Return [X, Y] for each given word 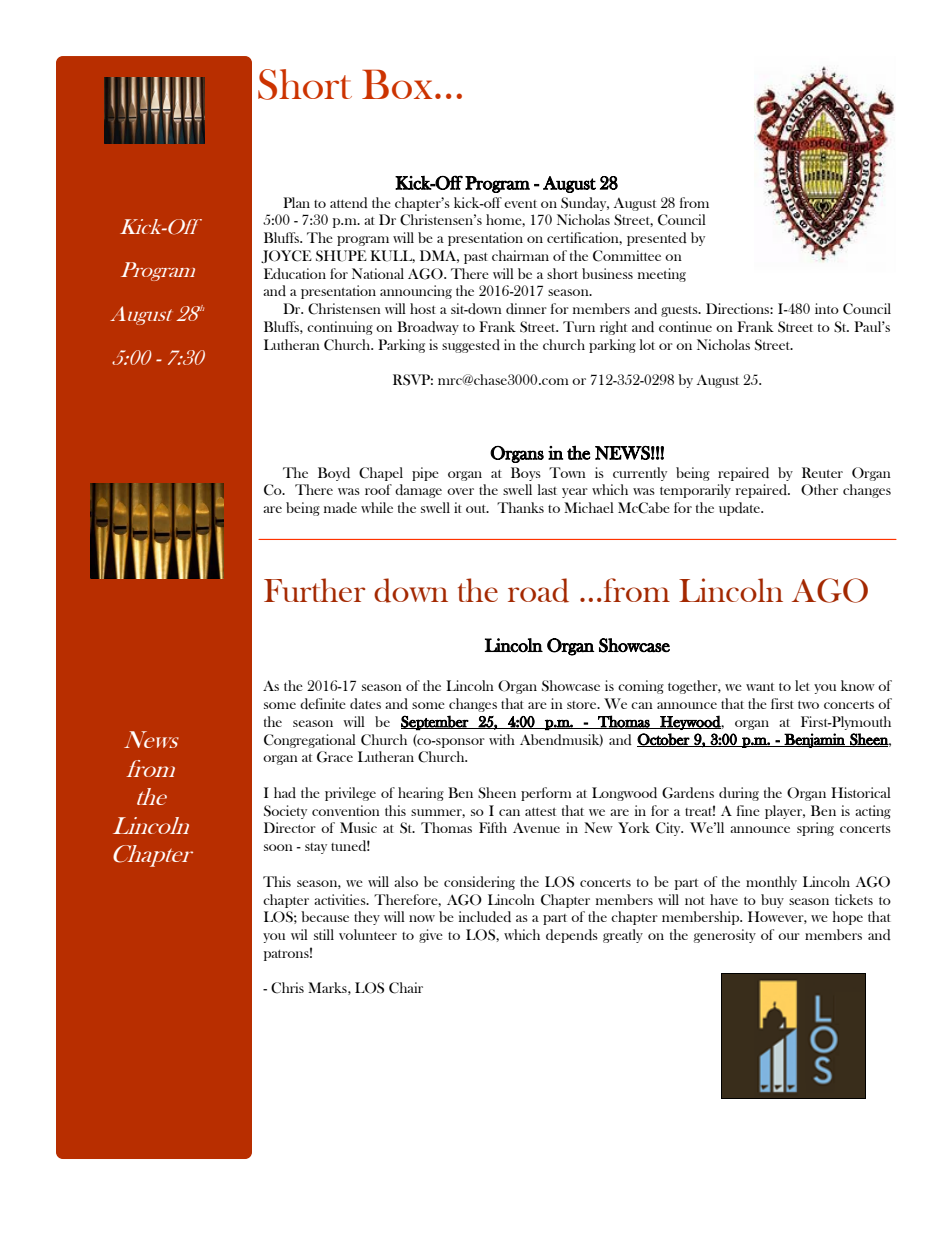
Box [397, 84]
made [340, 507]
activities [341, 899]
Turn [579, 326]
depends [572, 936]
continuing [340, 328]
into [827, 308]
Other [819, 490]
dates [365, 703]
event [520, 204]
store [583, 705]
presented [657, 239]
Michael [589, 507]
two [808, 705]
